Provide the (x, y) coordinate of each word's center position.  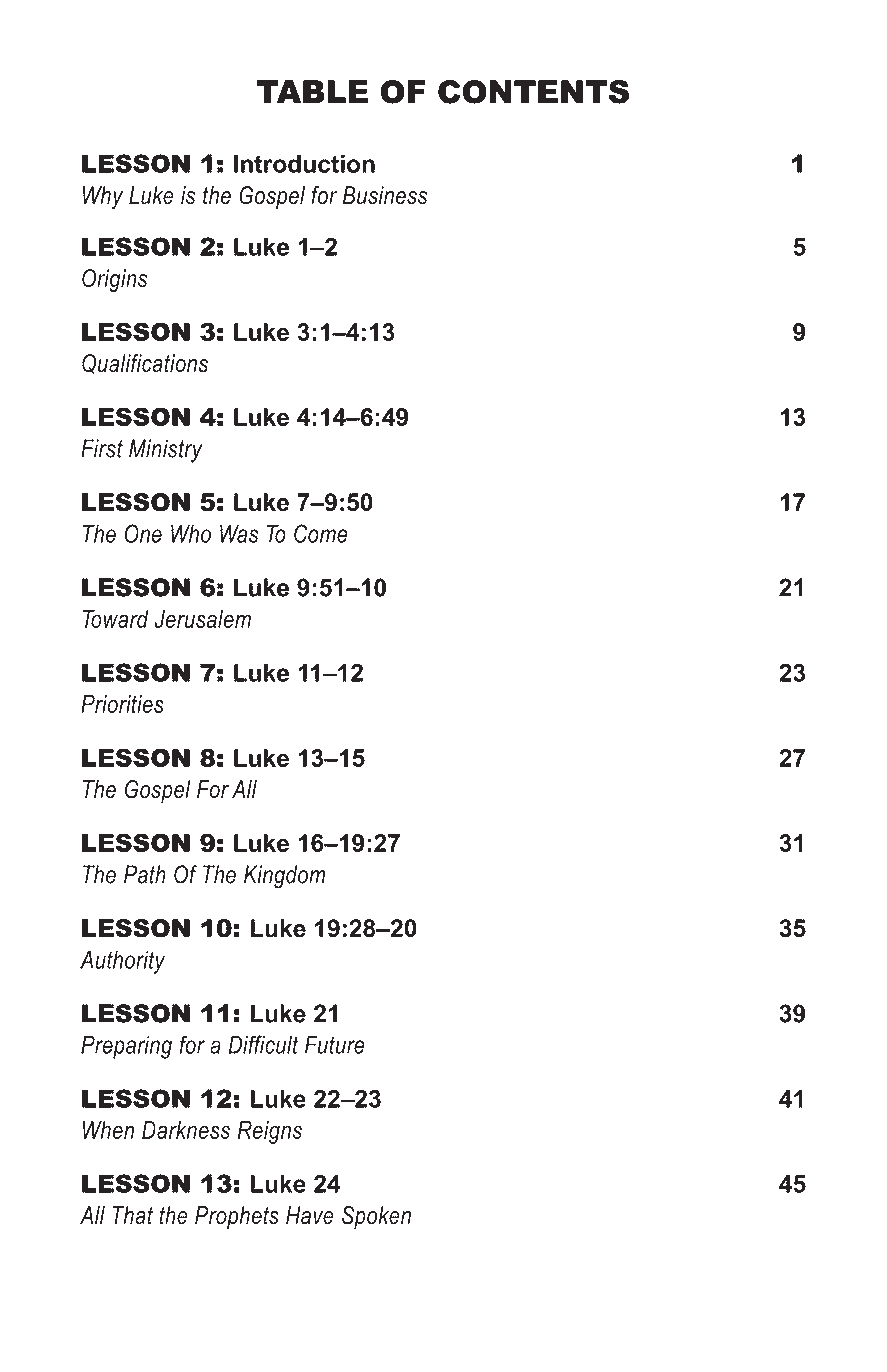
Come (321, 533)
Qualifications (145, 364)
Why (103, 198)
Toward (116, 619)
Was (239, 533)
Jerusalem (203, 619)
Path (145, 874)
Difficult (263, 1044)
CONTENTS (534, 92)
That (132, 1215)
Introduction (304, 163)
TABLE (312, 91)
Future (335, 1044)
